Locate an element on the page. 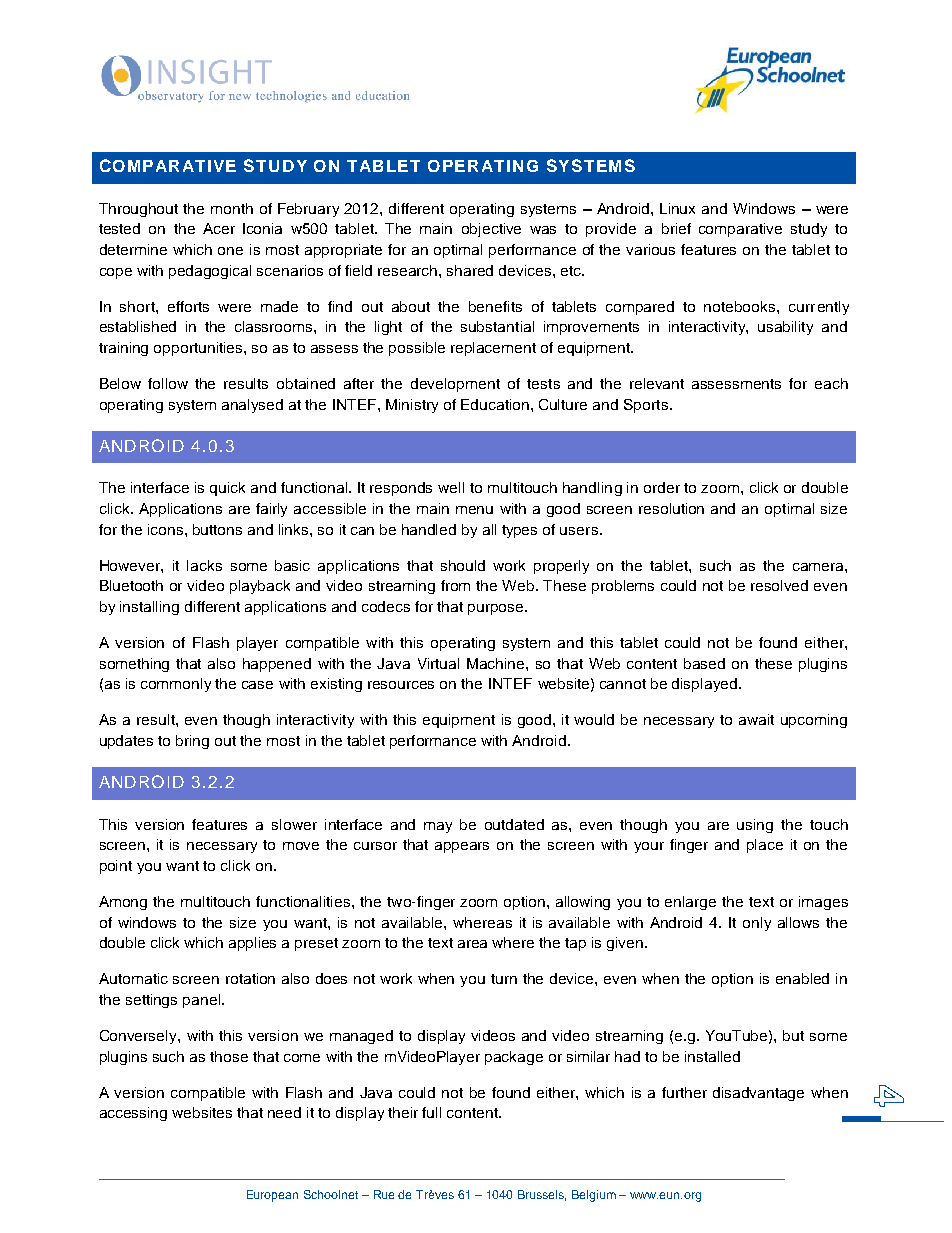  well is located at coordinates (451, 487).
